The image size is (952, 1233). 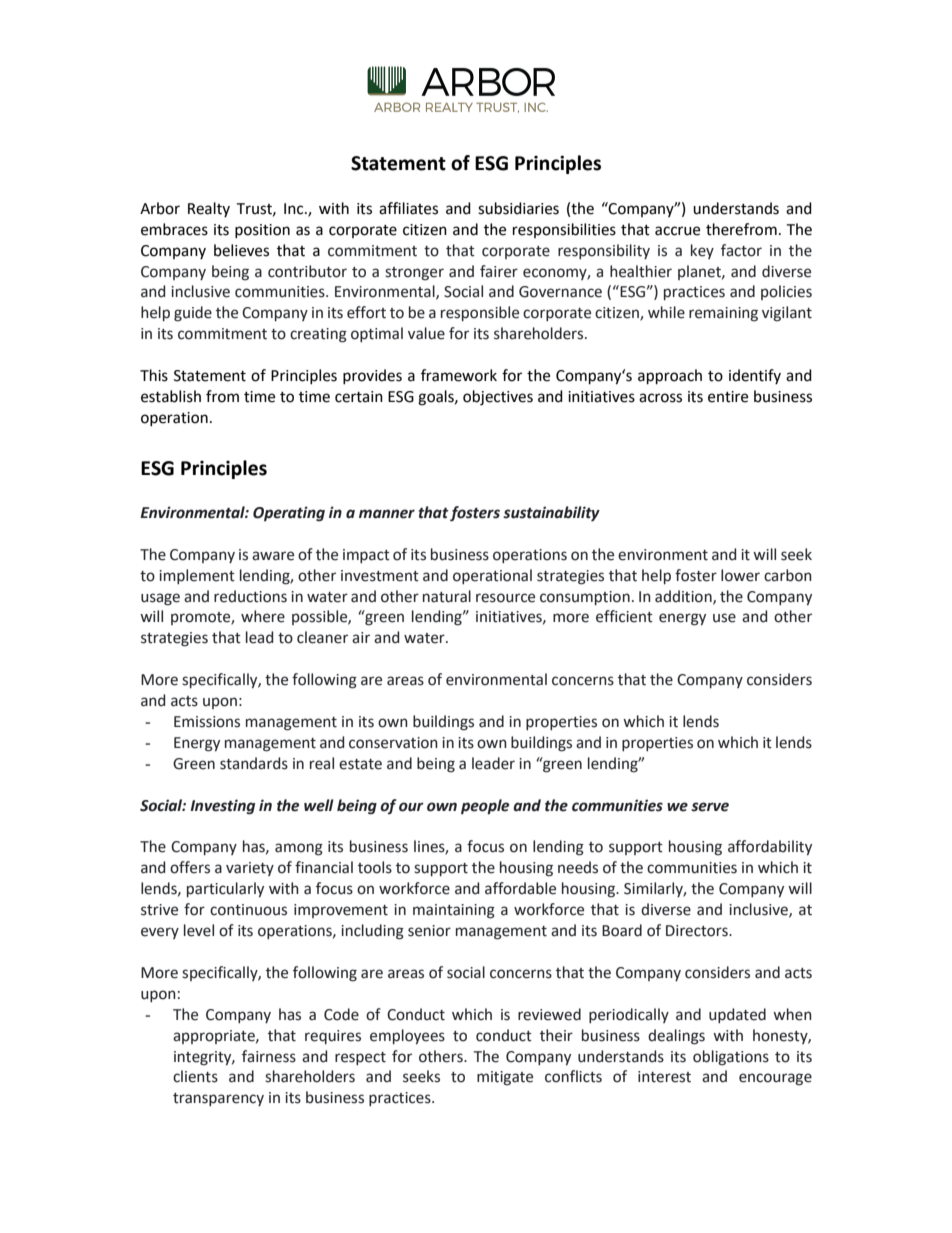 What do you see at coordinates (241, 250) in the screenshot?
I see `believes` at bounding box center [241, 250].
